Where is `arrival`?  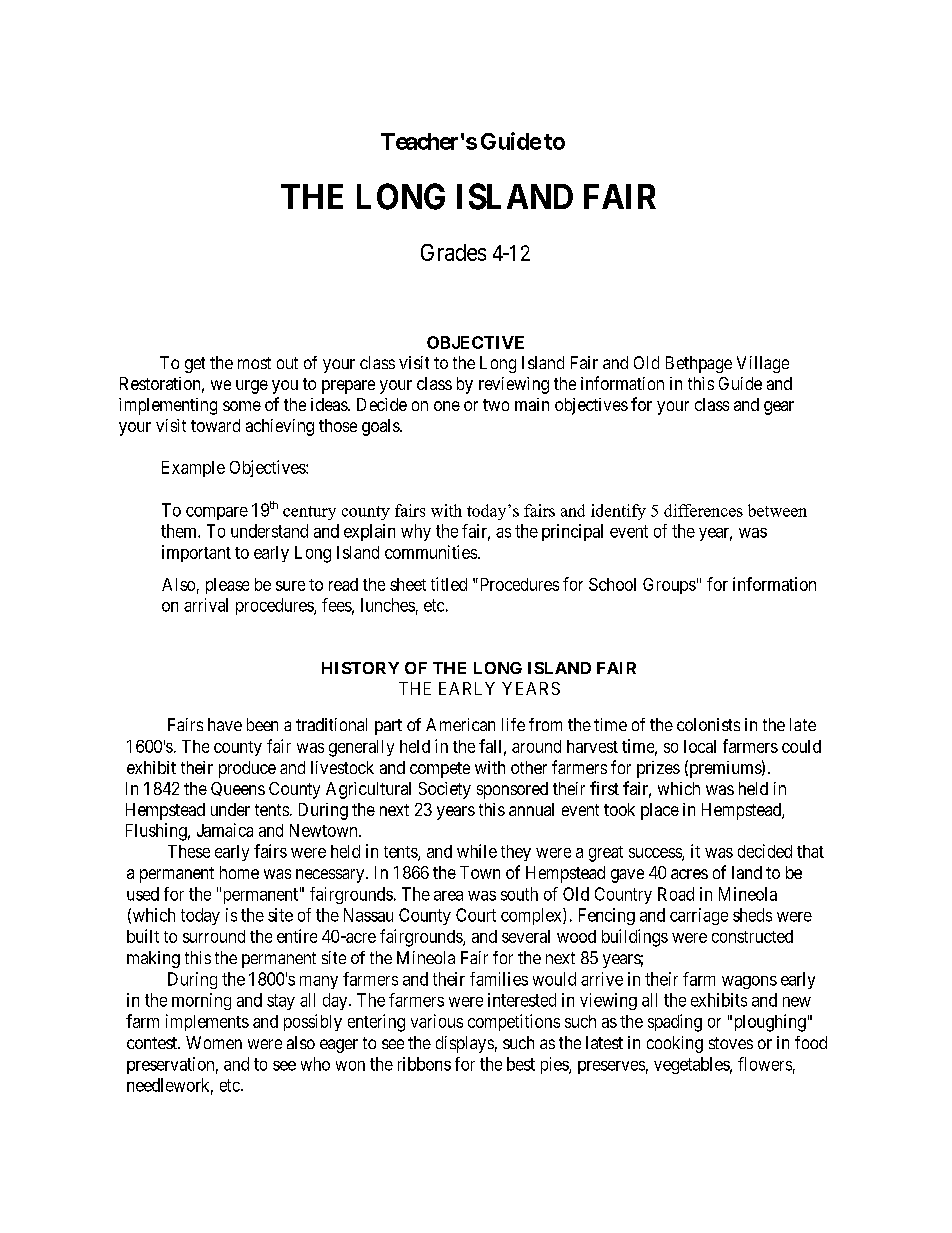 arrival is located at coordinates (206, 605).
